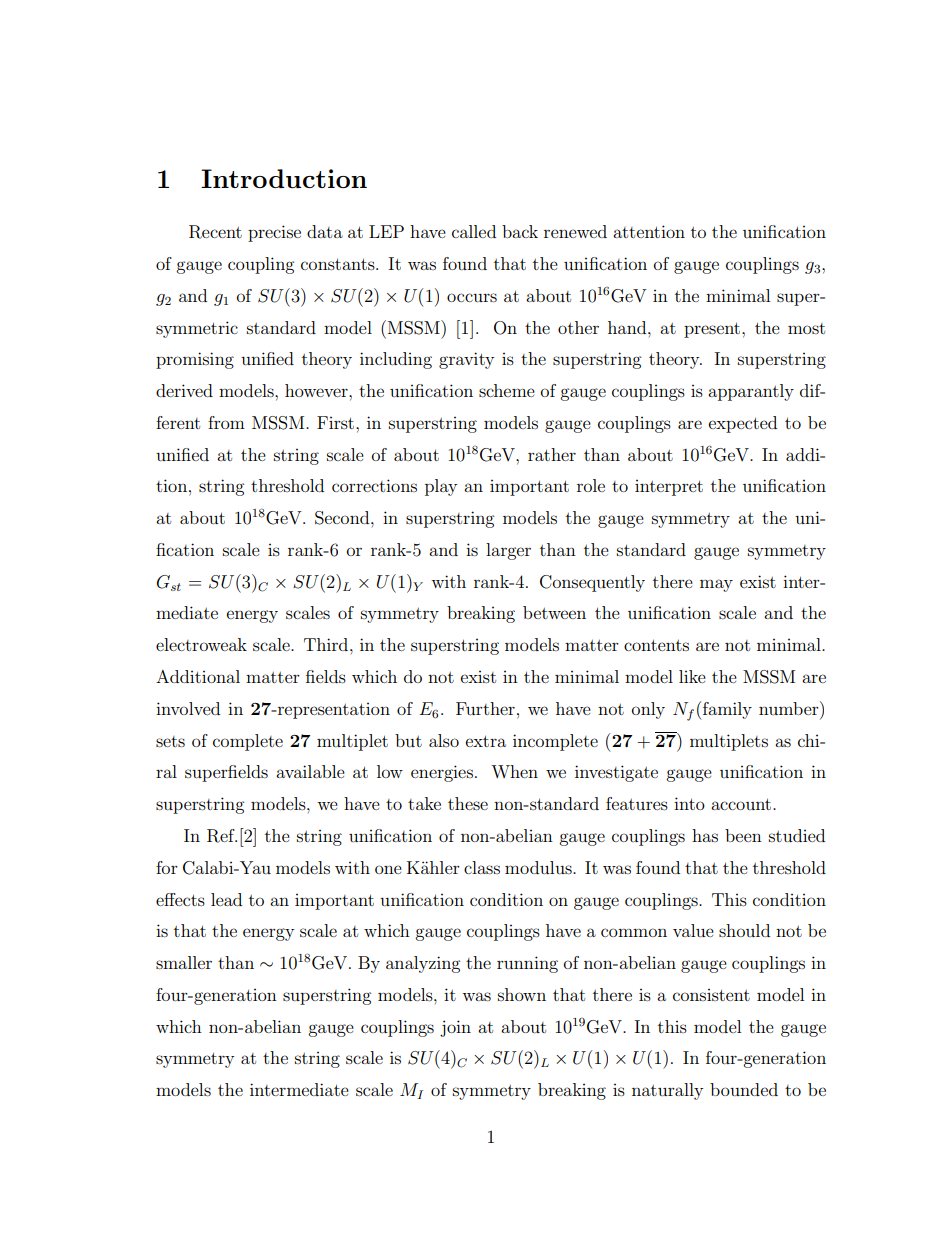 The image size is (952, 1233). Describe the element at coordinates (743, 835) in the document. I see `been` at that location.
